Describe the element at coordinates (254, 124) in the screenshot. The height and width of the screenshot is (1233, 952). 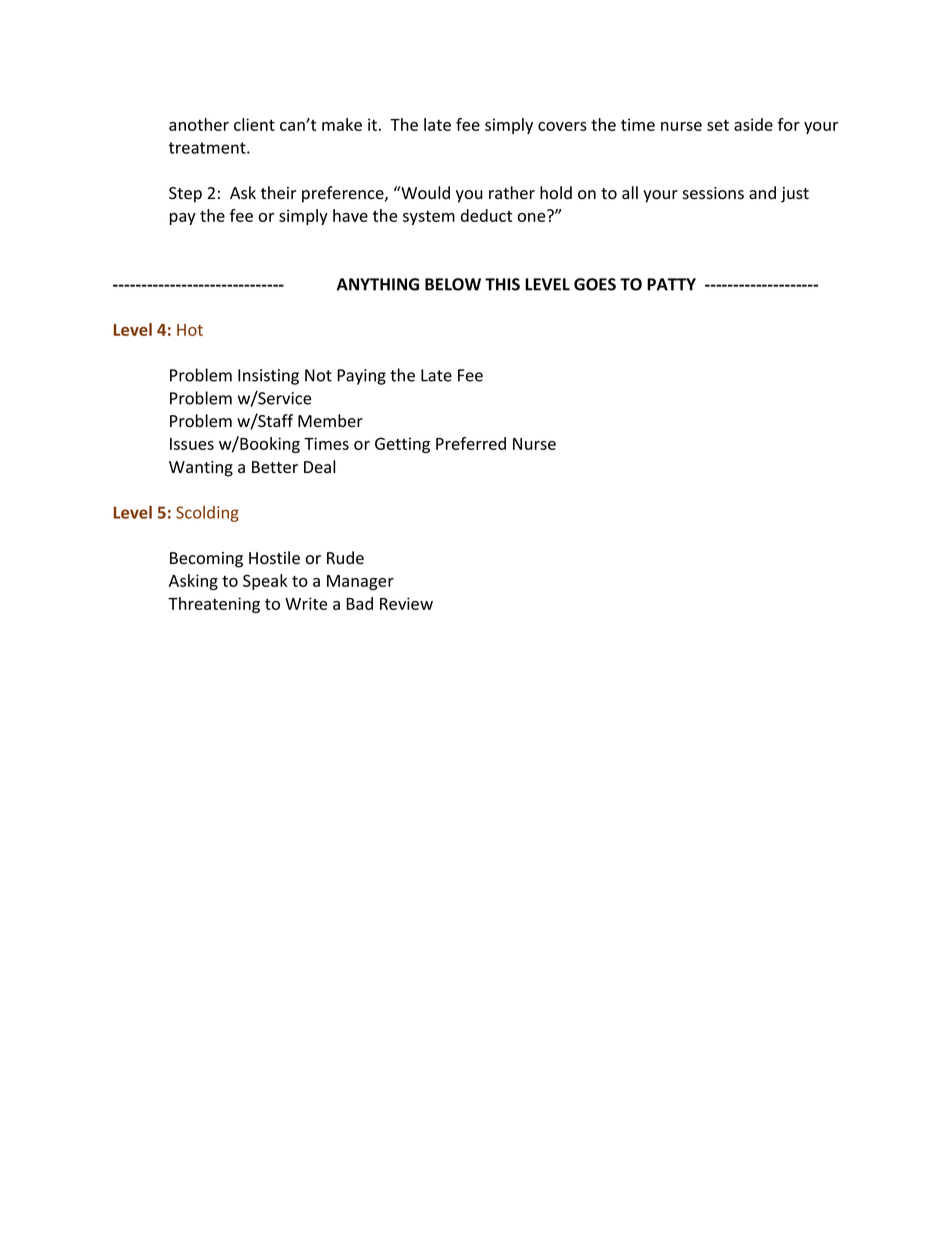
I see `client` at that location.
